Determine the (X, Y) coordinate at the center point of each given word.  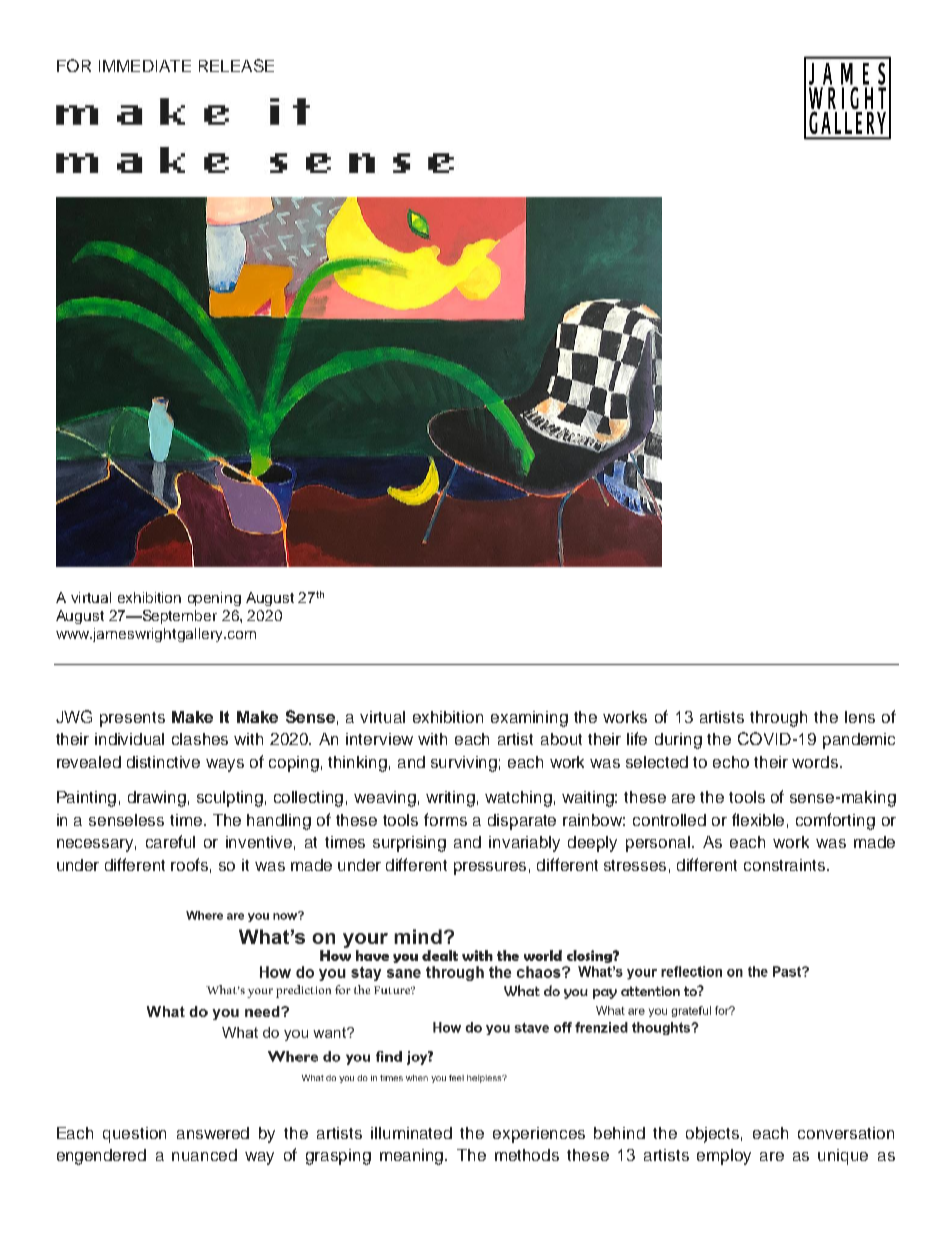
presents (132, 719)
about (561, 739)
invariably (524, 844)
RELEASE (236, 65)
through (778, 719)
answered (213, 1133)
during (678, 741)
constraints (786, 865)
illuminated (411, 1133)
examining (529, 719)
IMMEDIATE (145, 66)
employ (724, 1157)
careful (170, 841)
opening (214, 599)
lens (860, 717)
